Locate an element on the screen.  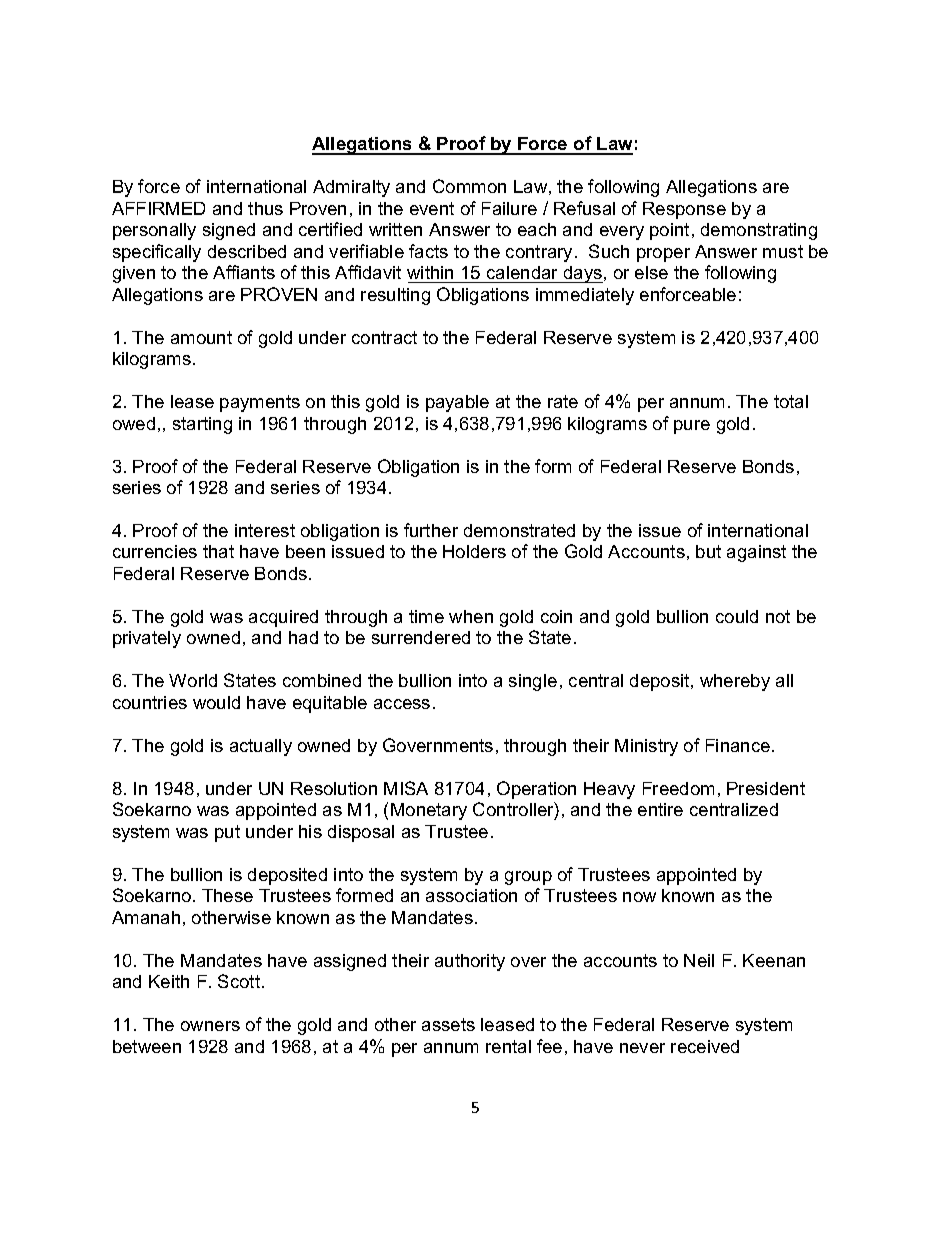
Holders is located at coordinates (474, 551).
